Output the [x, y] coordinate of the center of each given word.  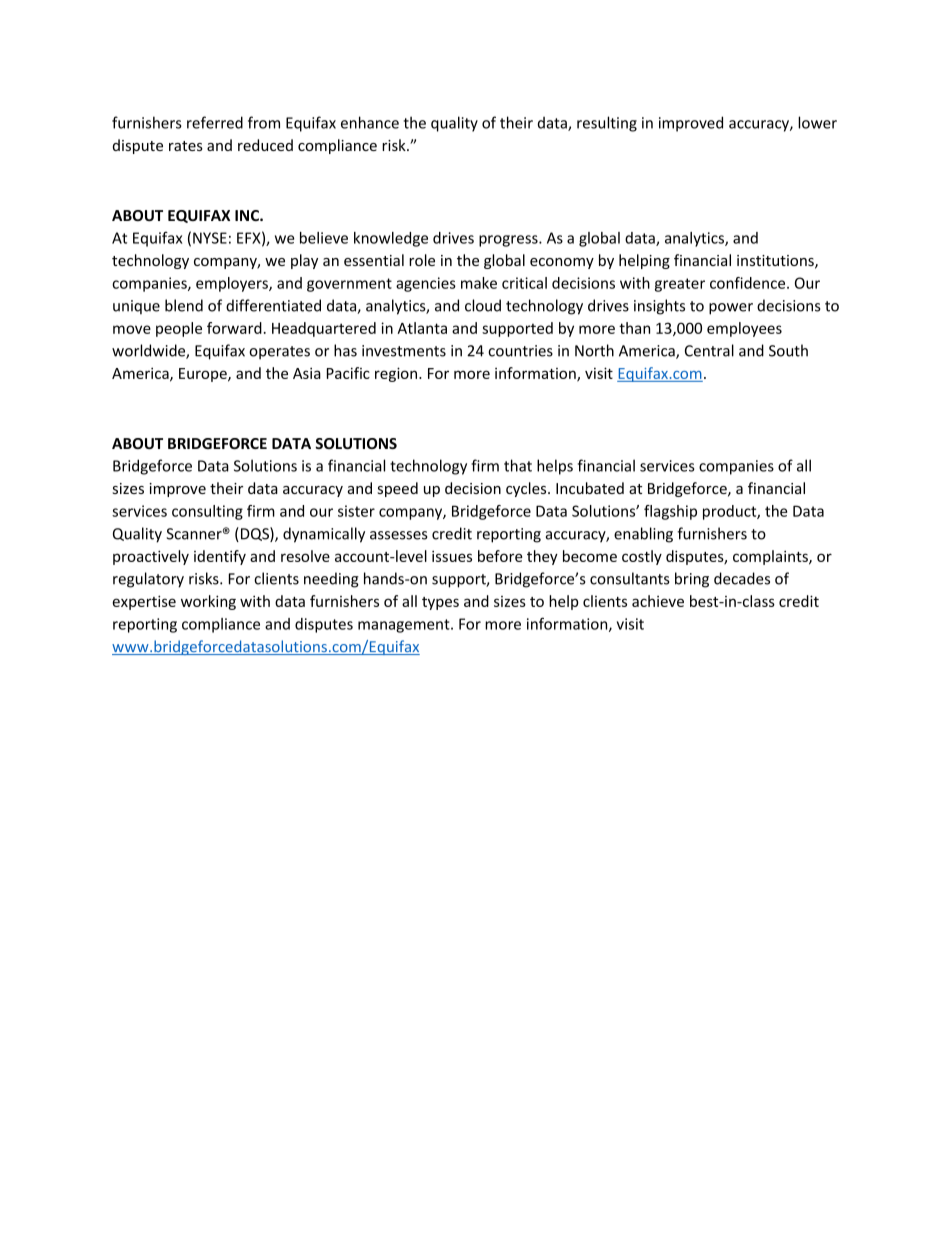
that [518, 465]
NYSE [210, 238]
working [208, 602]
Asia [307, 373]
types [440, 603]
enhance [370, 122]
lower [817, 122]
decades [742, 578]
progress [509, 241]
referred [215, 122]
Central [709, 350]
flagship [670, 512]
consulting [207, 512]
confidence [749, 283]
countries [520, 351]
